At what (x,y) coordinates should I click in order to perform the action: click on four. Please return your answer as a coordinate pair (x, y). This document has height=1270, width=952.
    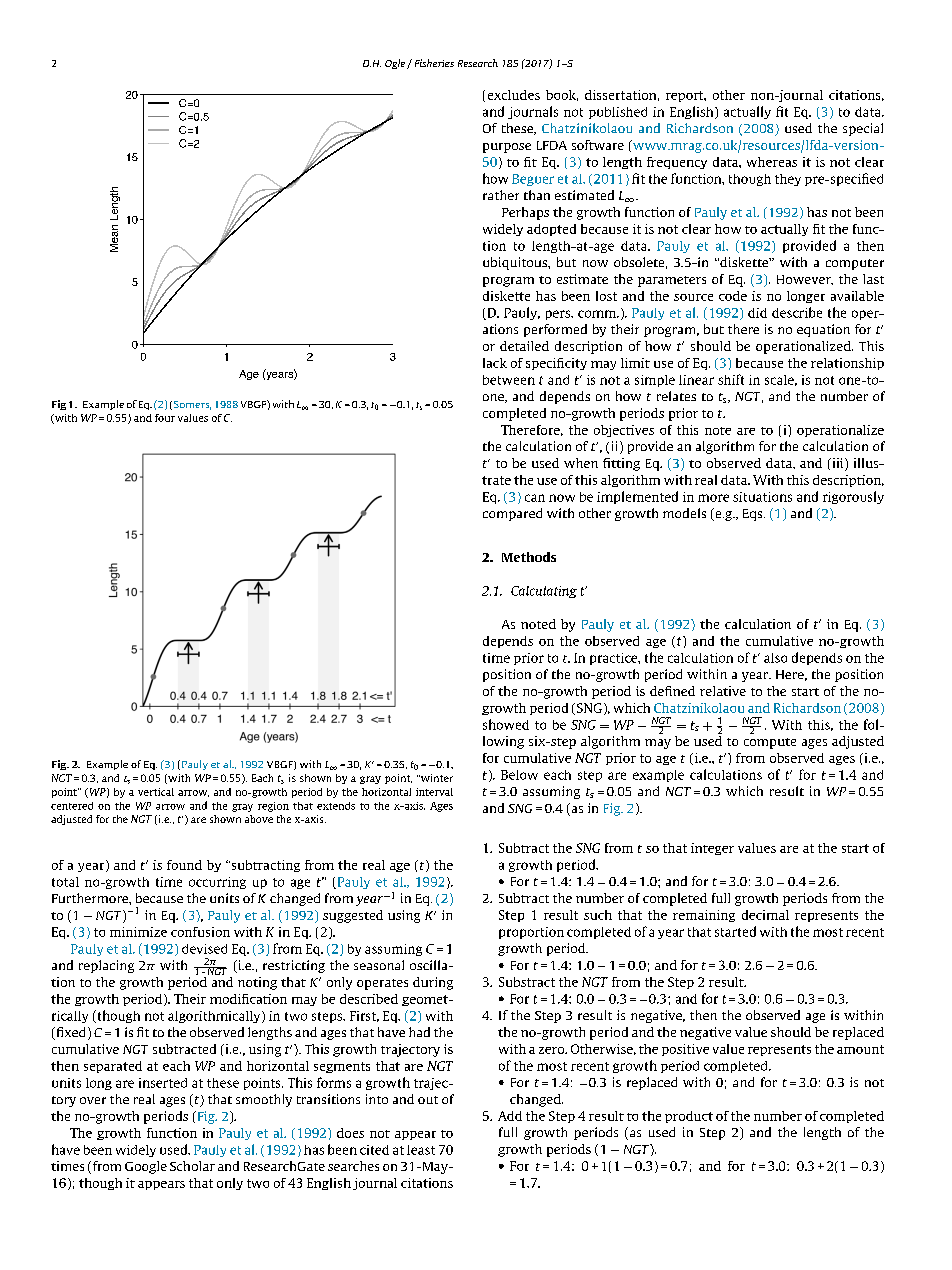
    Looking at the image, I should click on (165, 418).
